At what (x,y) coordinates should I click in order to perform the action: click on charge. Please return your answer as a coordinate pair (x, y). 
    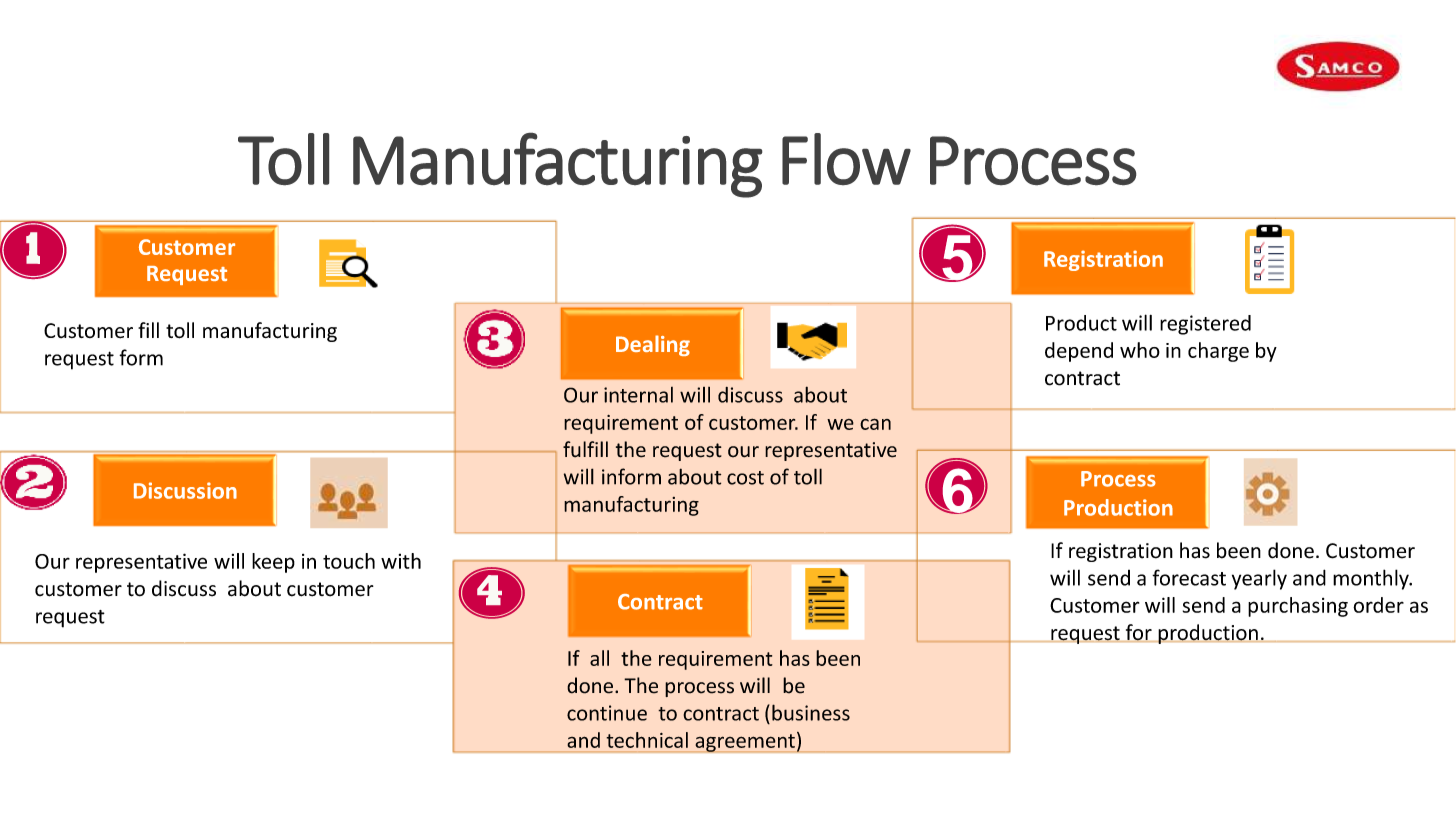
    Looking at the image, I should click on (1218, 352).
